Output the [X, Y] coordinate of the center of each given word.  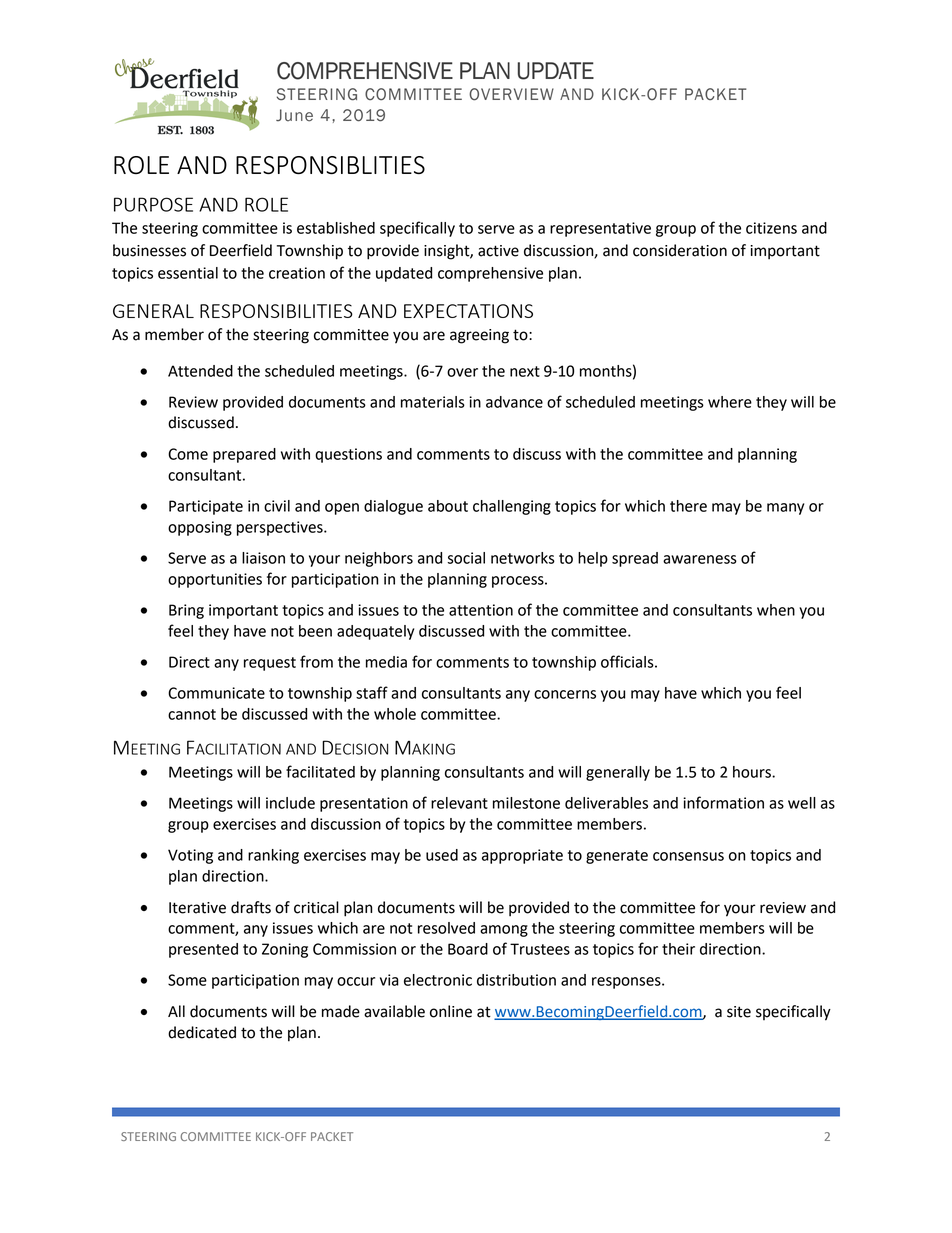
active [498, 251]
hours [753, 772]
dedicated [202, 1032]
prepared [244, 455]
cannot [192, 714]
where [730, 402]
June [294, 115]
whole [395, 714]
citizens [771, 228]
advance [514, 402]
